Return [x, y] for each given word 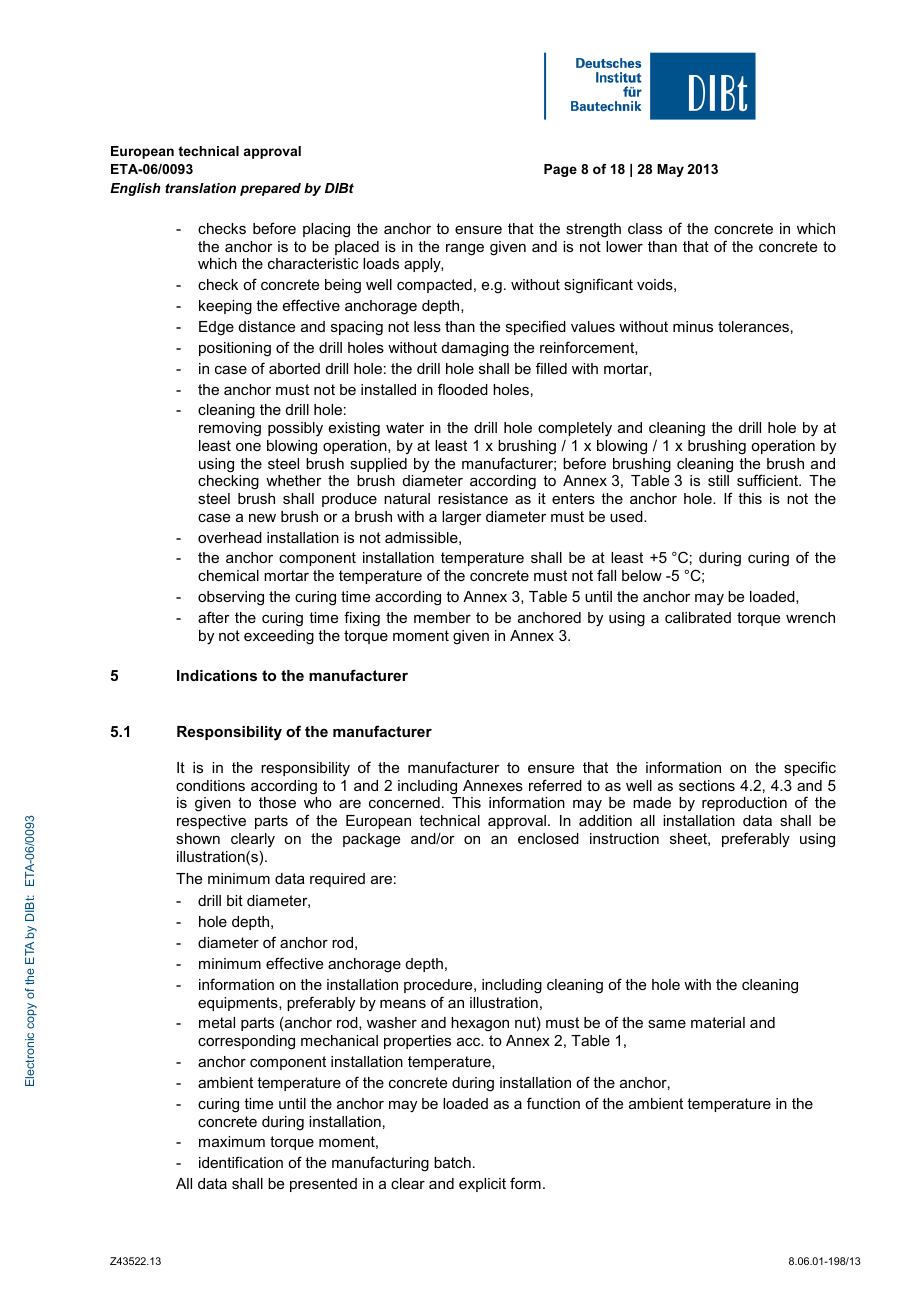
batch [452, 1162]
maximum [232, 1141]
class [645, 228]
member [442, 617]
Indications [217, 675]
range [465, 250]
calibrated [698, 617]
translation [200, 188]
